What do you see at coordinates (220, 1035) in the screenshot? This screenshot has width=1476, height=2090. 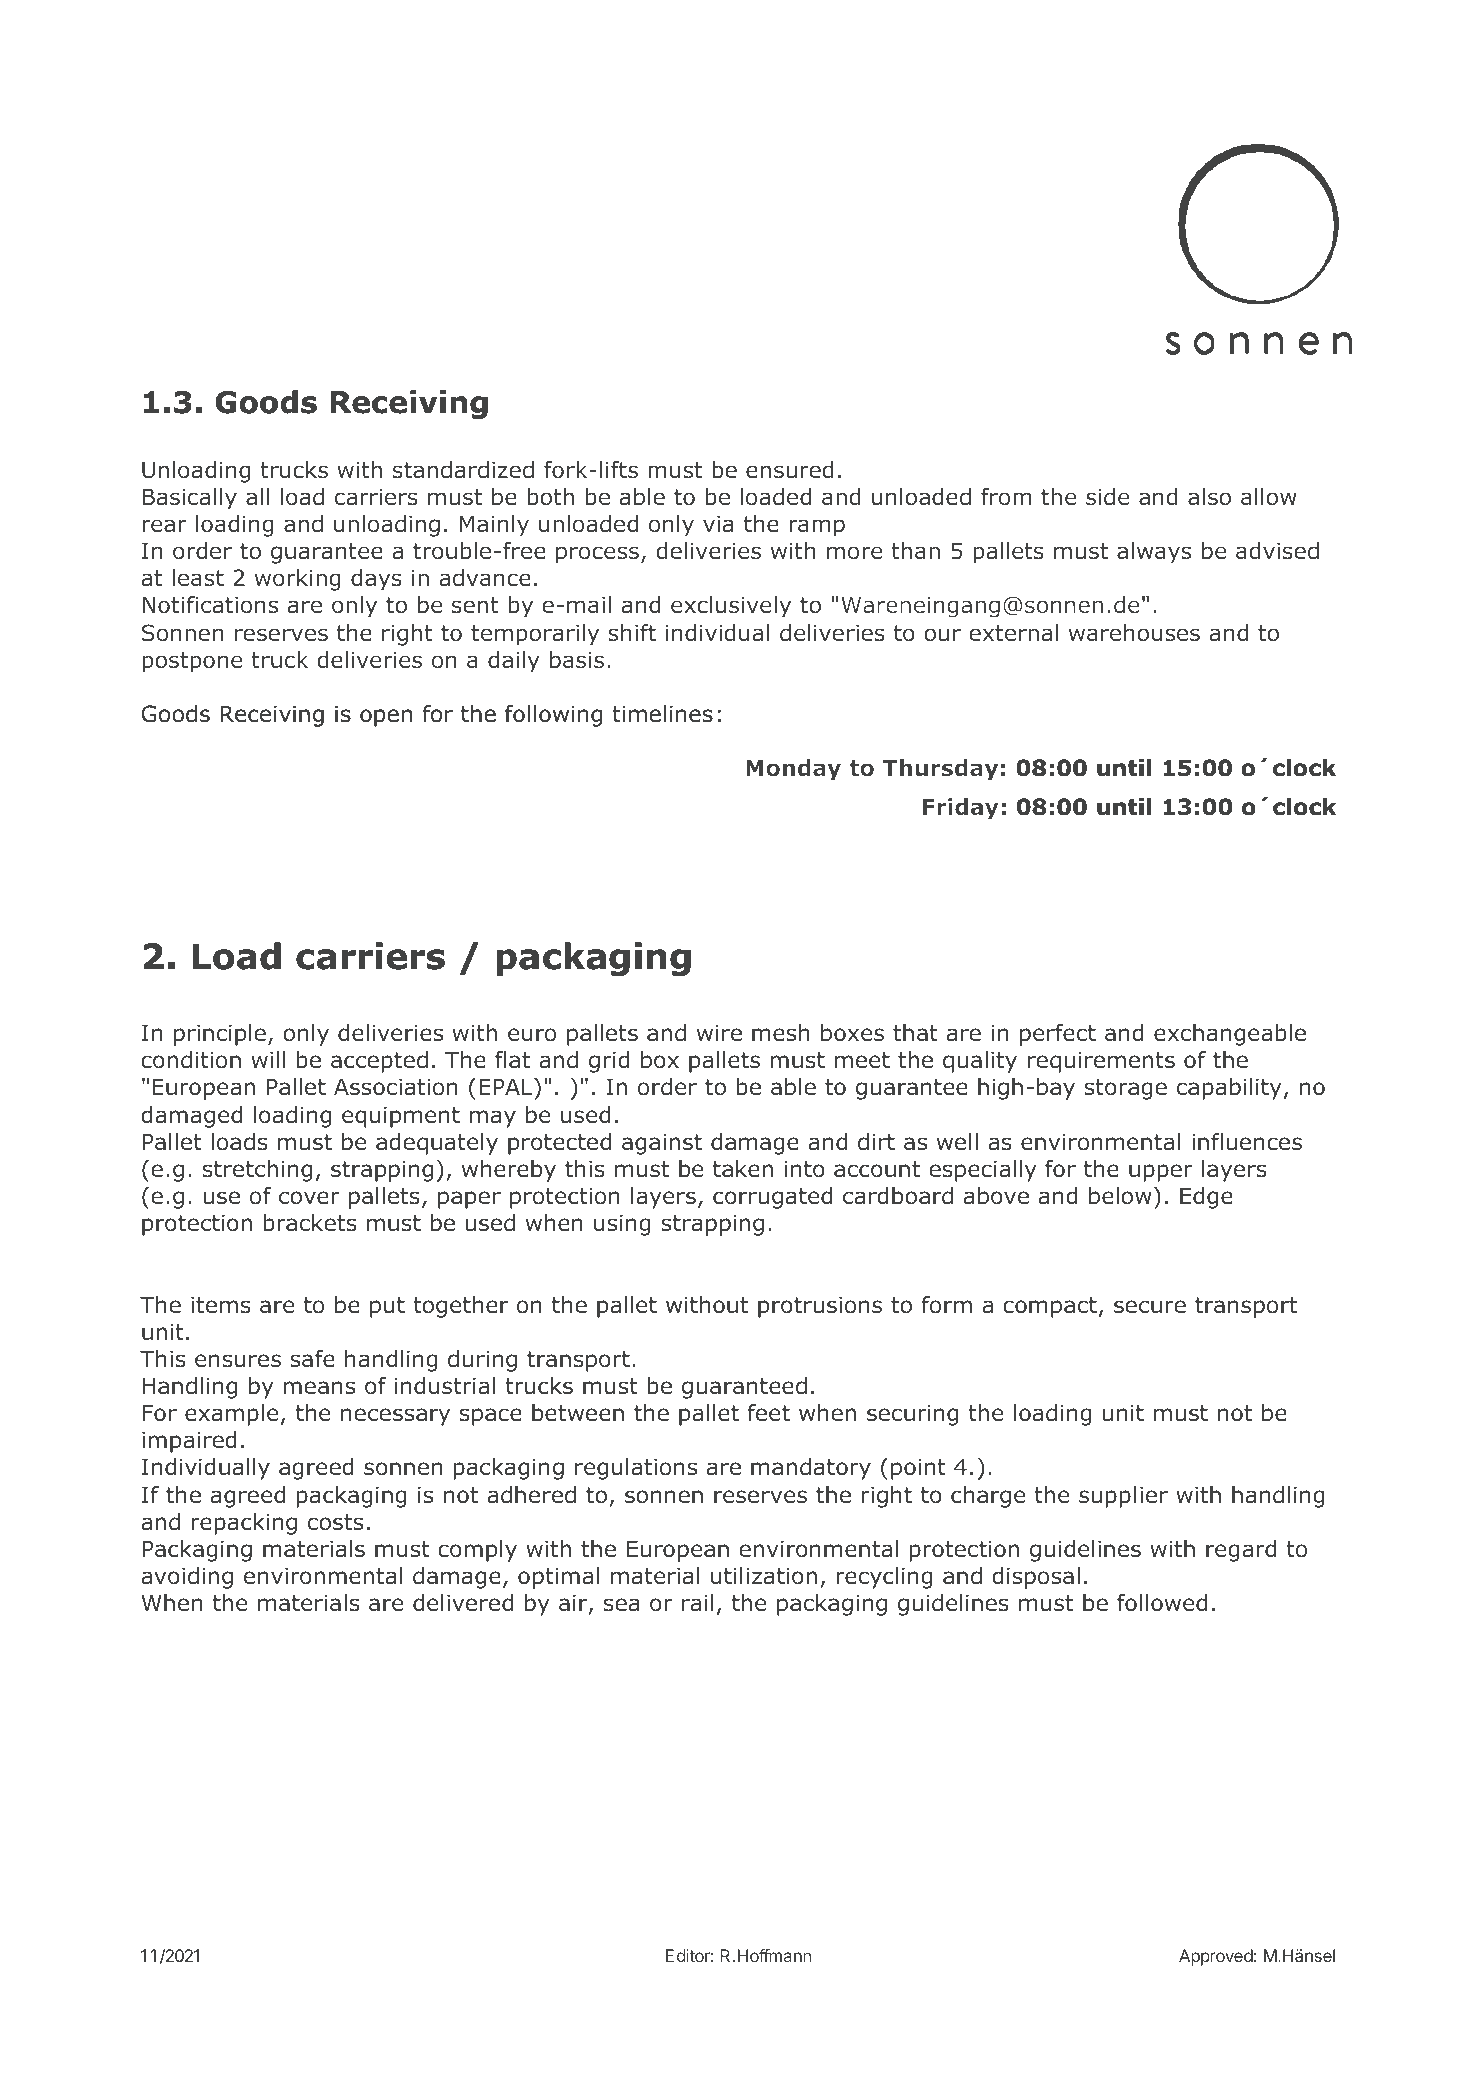 I see `principle` at bounding box center [220, 1035].
